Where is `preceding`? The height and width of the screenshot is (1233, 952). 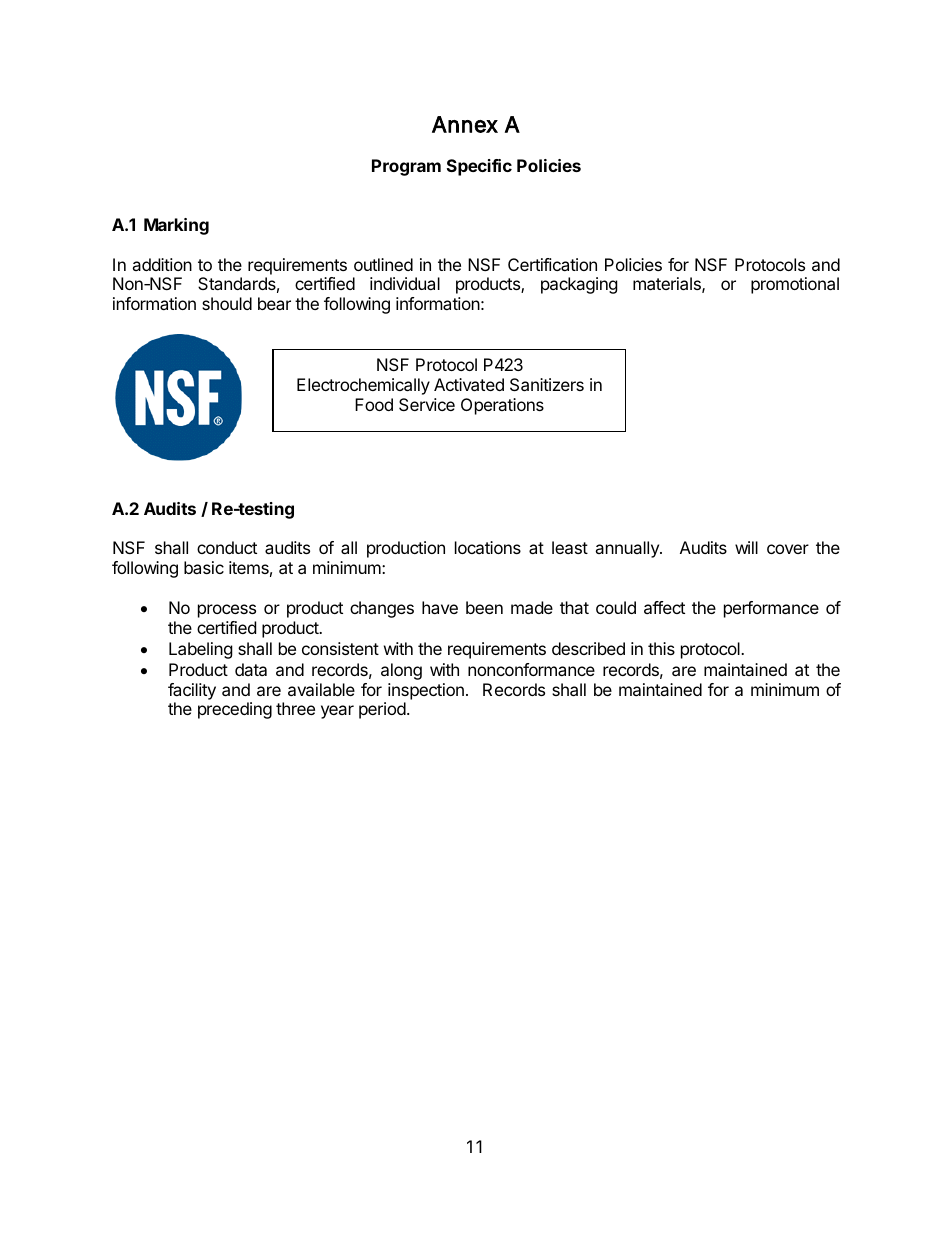 preceding is located at coordinates (235, 710).
